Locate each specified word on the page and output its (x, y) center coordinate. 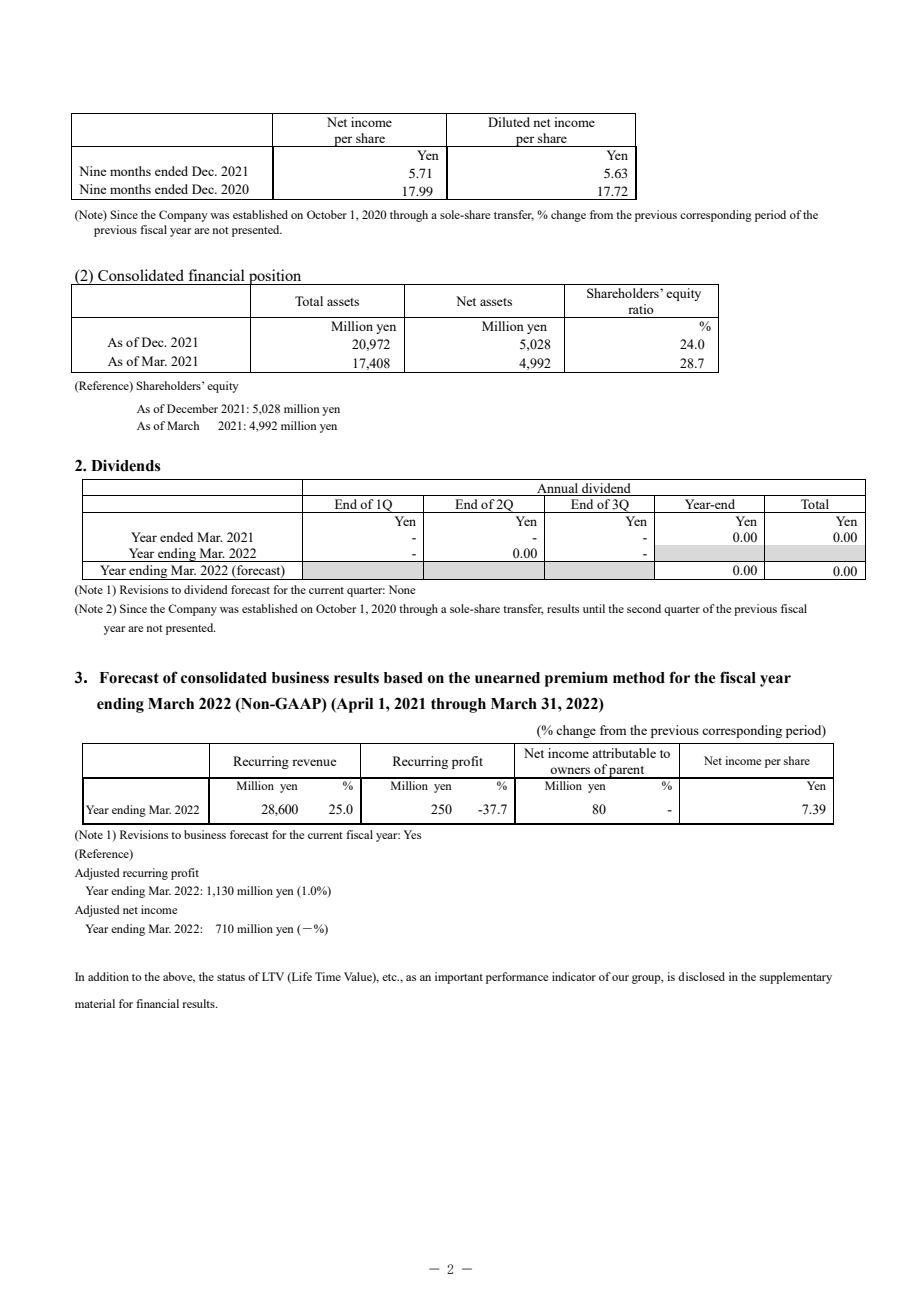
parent (627, 772)
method (639, 678)
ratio (641, 309)
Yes (412, 834)
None (402, 589)
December (192, 408)
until (594, 608)
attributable (624, 753)
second (644, 608)
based (403, 678)
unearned (507, 678)
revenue (314, 762)
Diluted (509, 122)
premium (576, 679)
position (275, 278)
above (179, 977)
